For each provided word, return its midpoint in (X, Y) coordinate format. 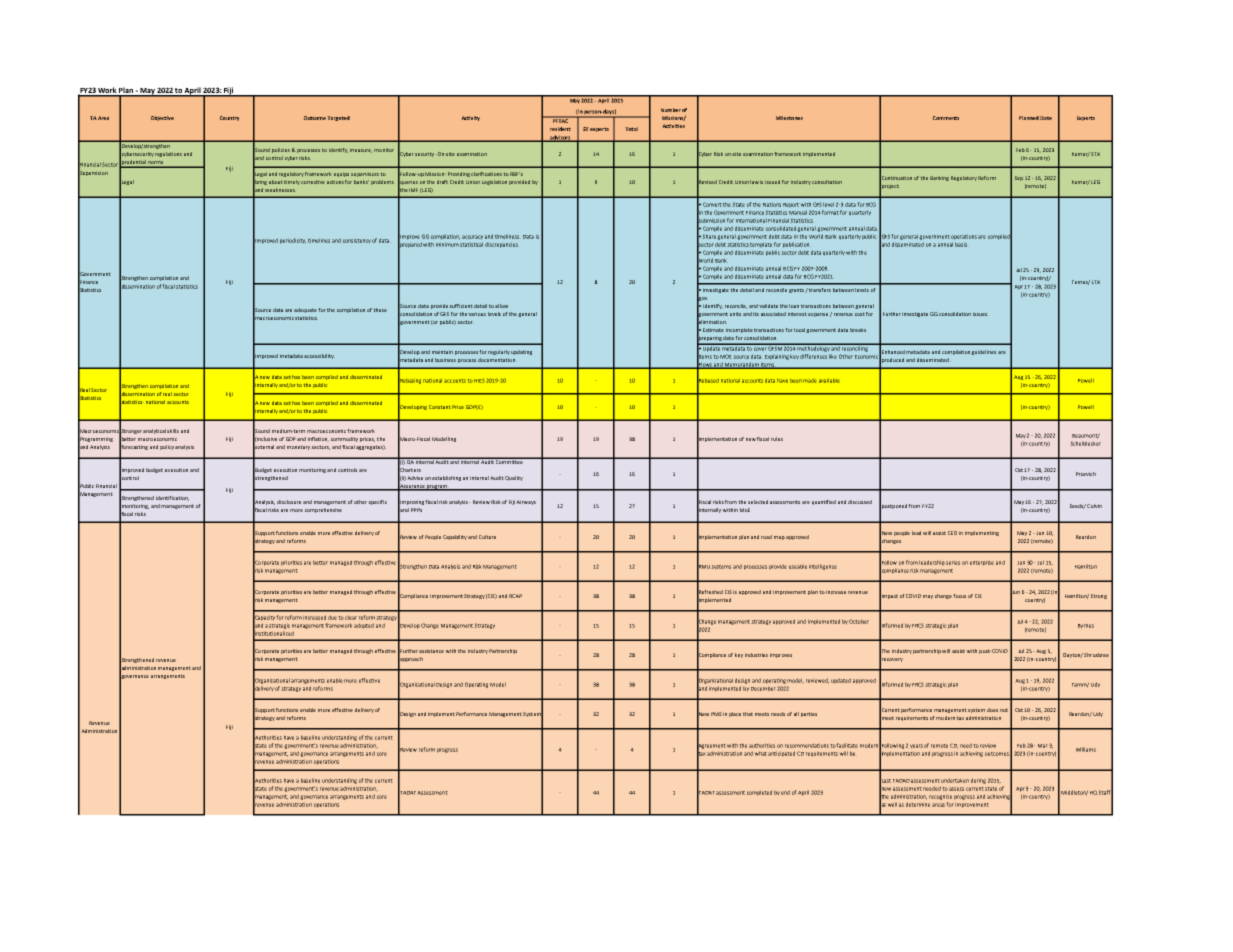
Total (632, 129)
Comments (946, 118)
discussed (860, 502)
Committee (509, 461)
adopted (364, 626)
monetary (299, 447)
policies (281, 150)
